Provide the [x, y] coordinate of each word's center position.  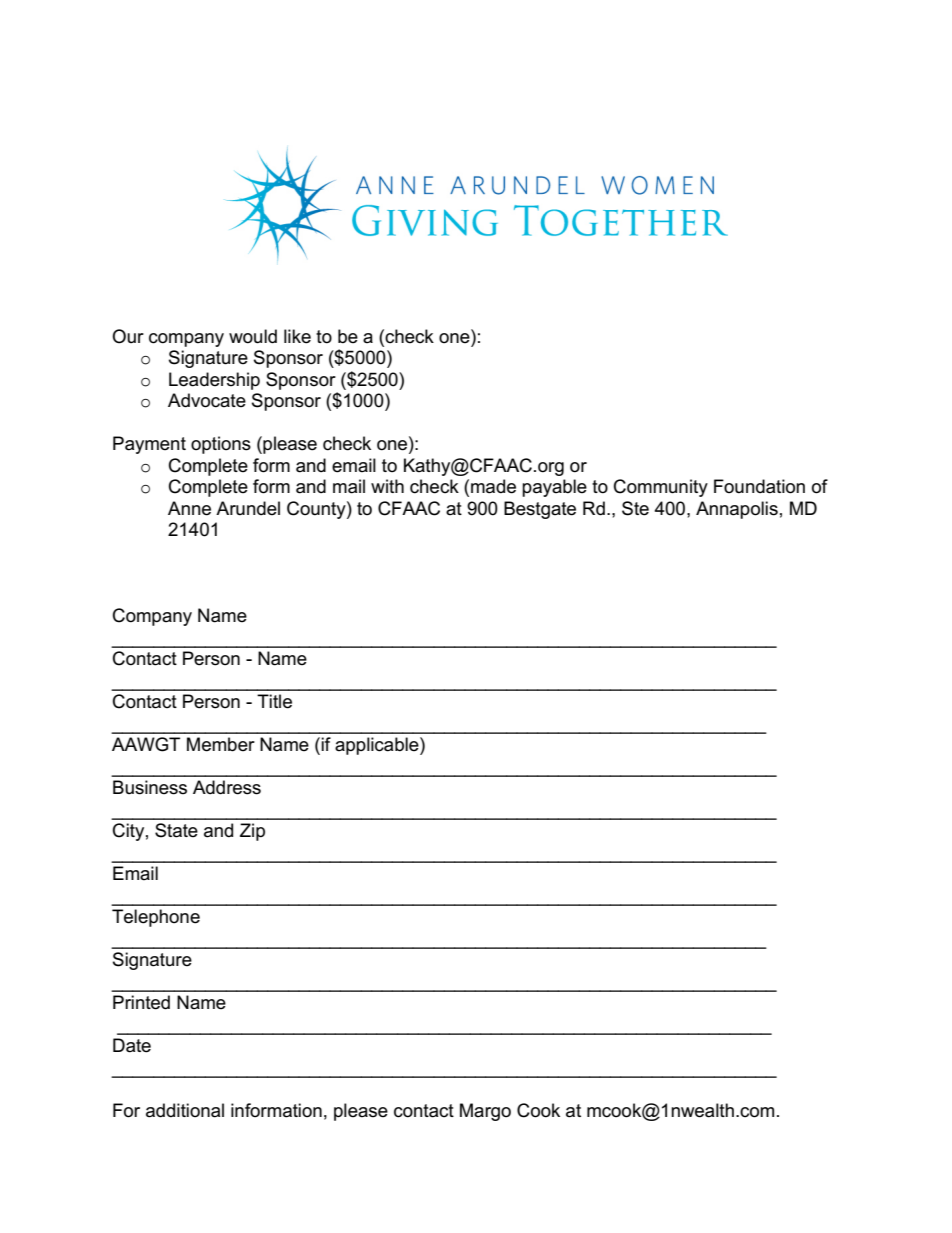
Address [227, 787]
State [176, 830]
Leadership [214, 381]
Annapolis [737, 510]
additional [185, 1110]
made [493, 486]
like [297, 336]
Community [661, 488]
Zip [252, 832]
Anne [189, 508]
